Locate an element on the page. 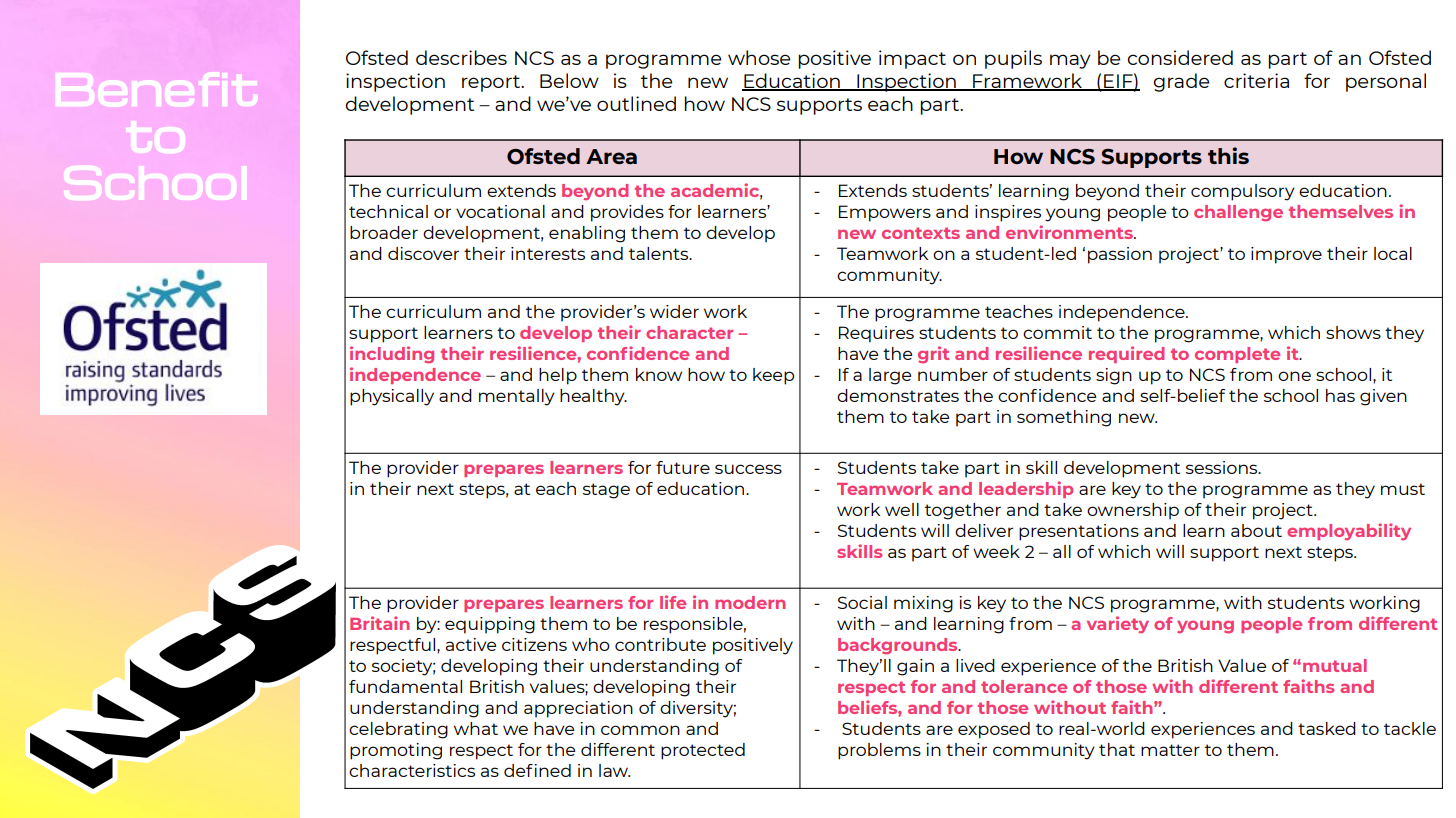 The image size is (1456, 818). shows is located at coordinates (1353, 332).
